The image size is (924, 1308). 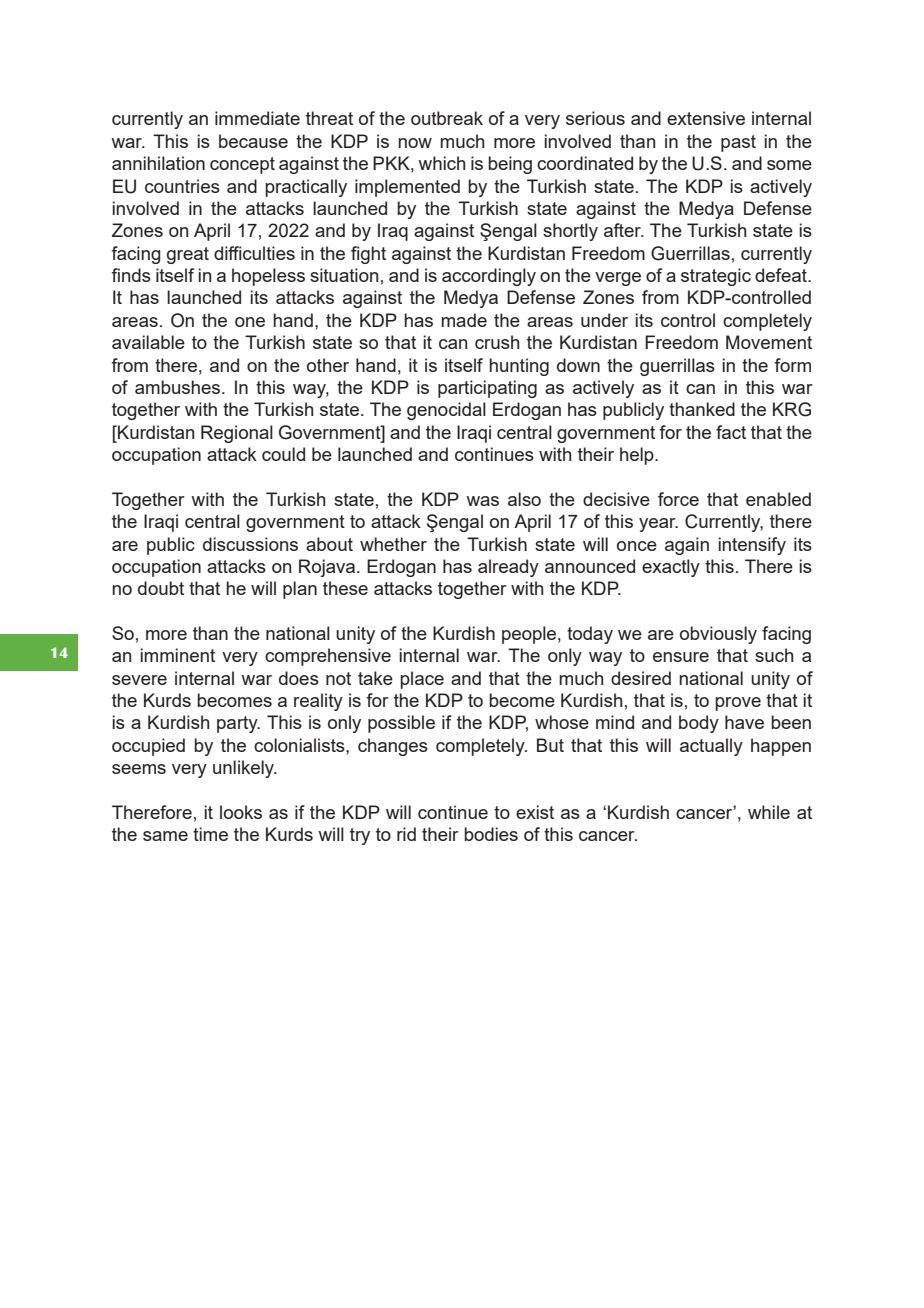 I want to click on because, so click(x=253, y=141).
